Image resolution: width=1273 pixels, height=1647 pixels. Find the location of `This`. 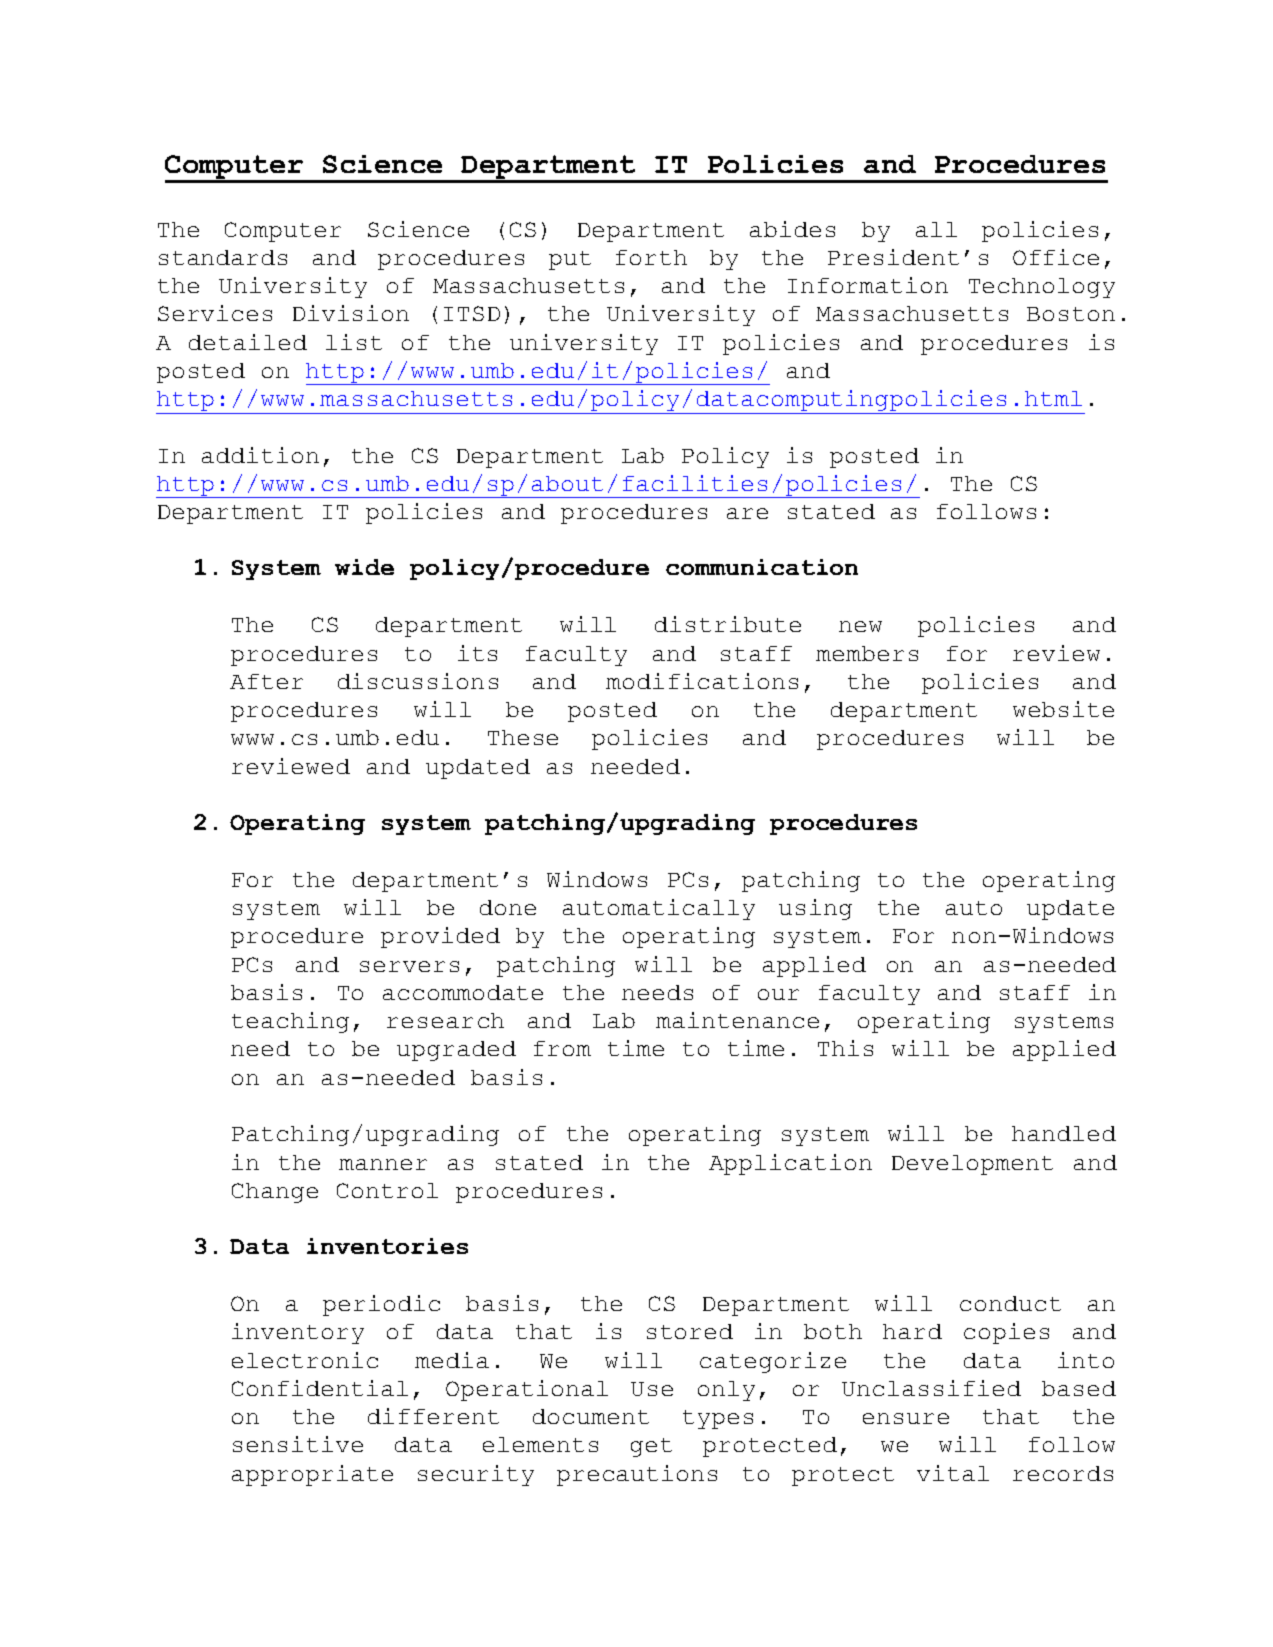

This is located at coordinates (845, 1048).
